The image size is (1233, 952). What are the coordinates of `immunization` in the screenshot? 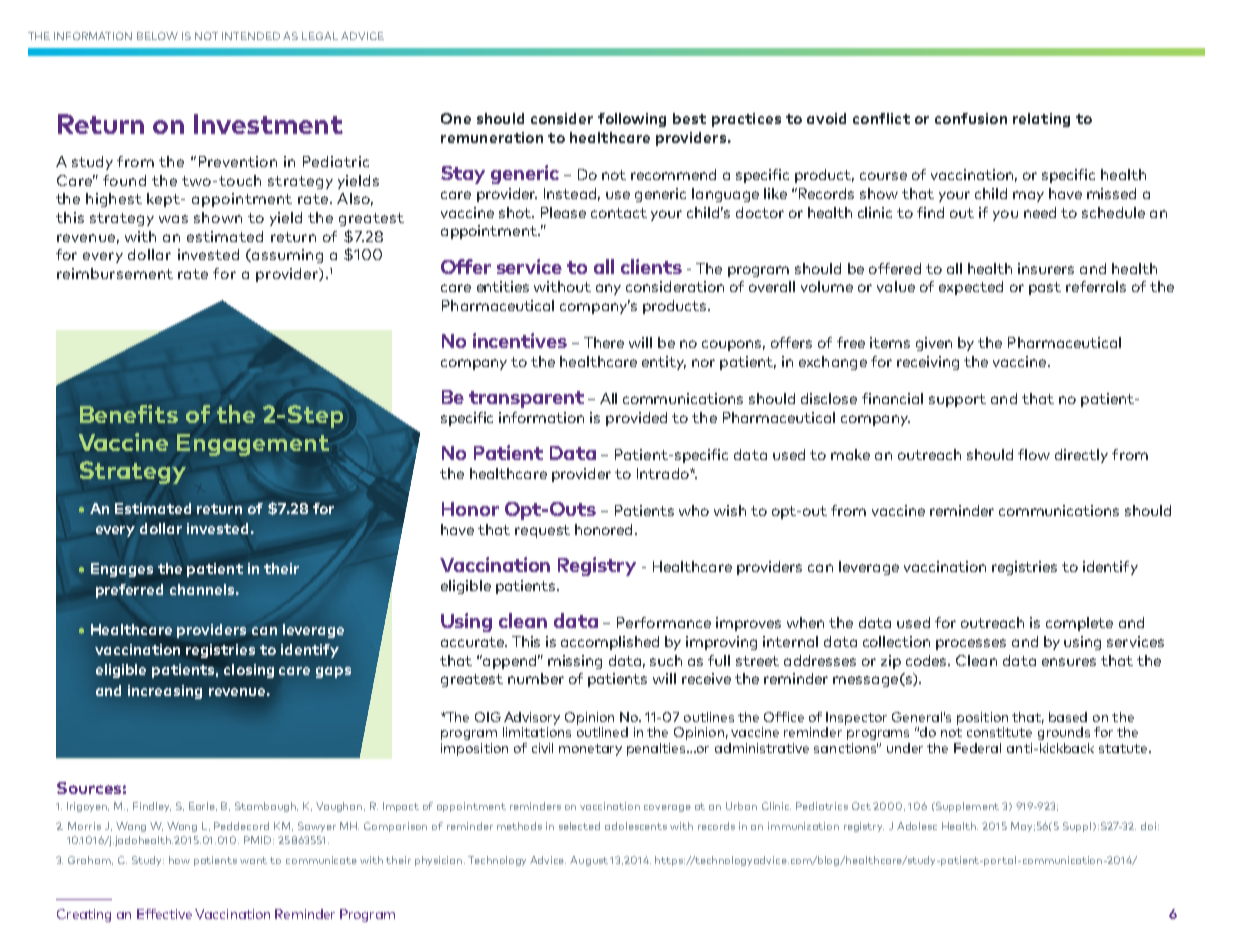 It's located at (803, 826).
